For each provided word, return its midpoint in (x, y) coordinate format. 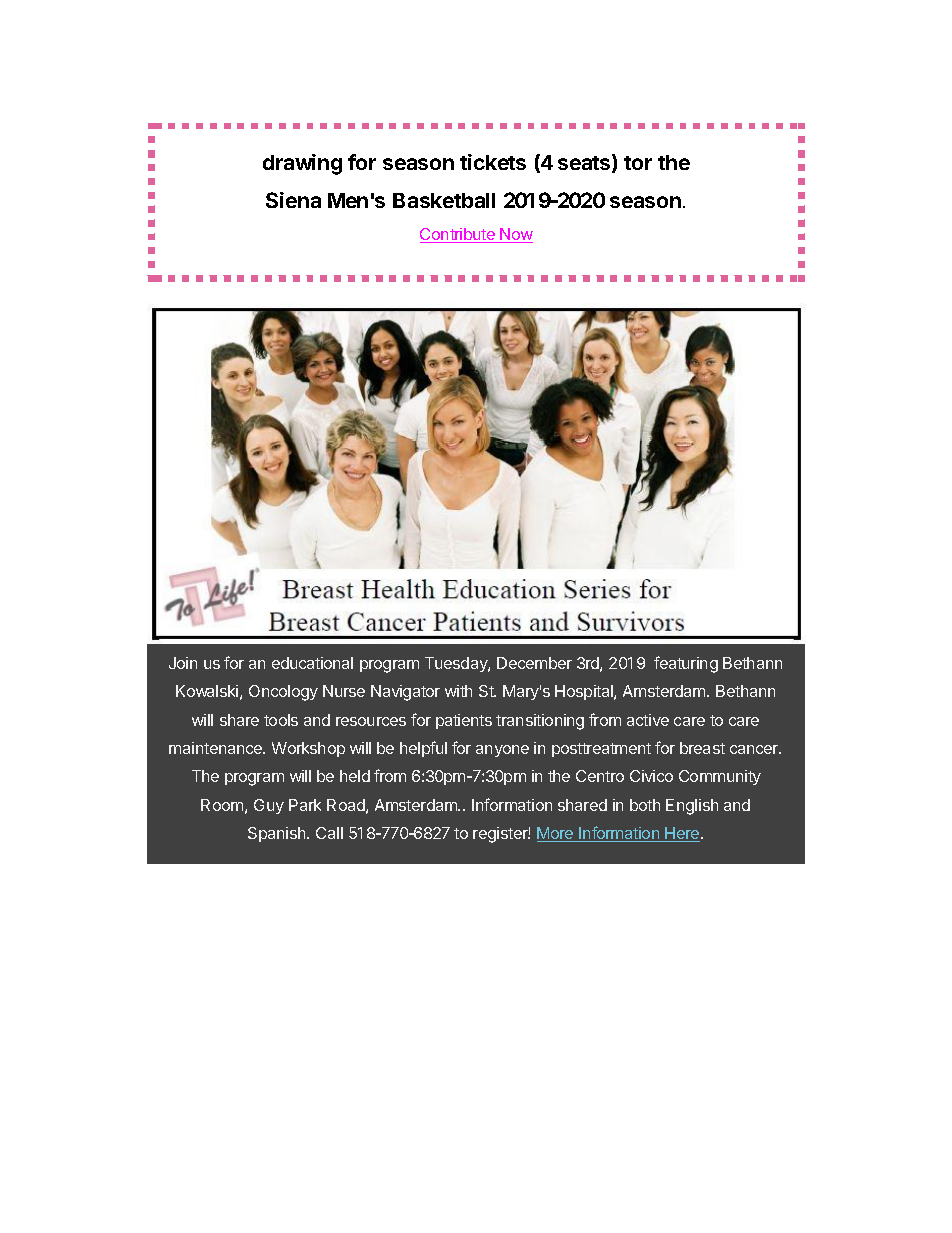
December (534, 663)
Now (516, 235)
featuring (686, 664)
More (556, 834)
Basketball (444, 200)
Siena (293, 200)
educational (312, 663)
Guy (269, 806)
